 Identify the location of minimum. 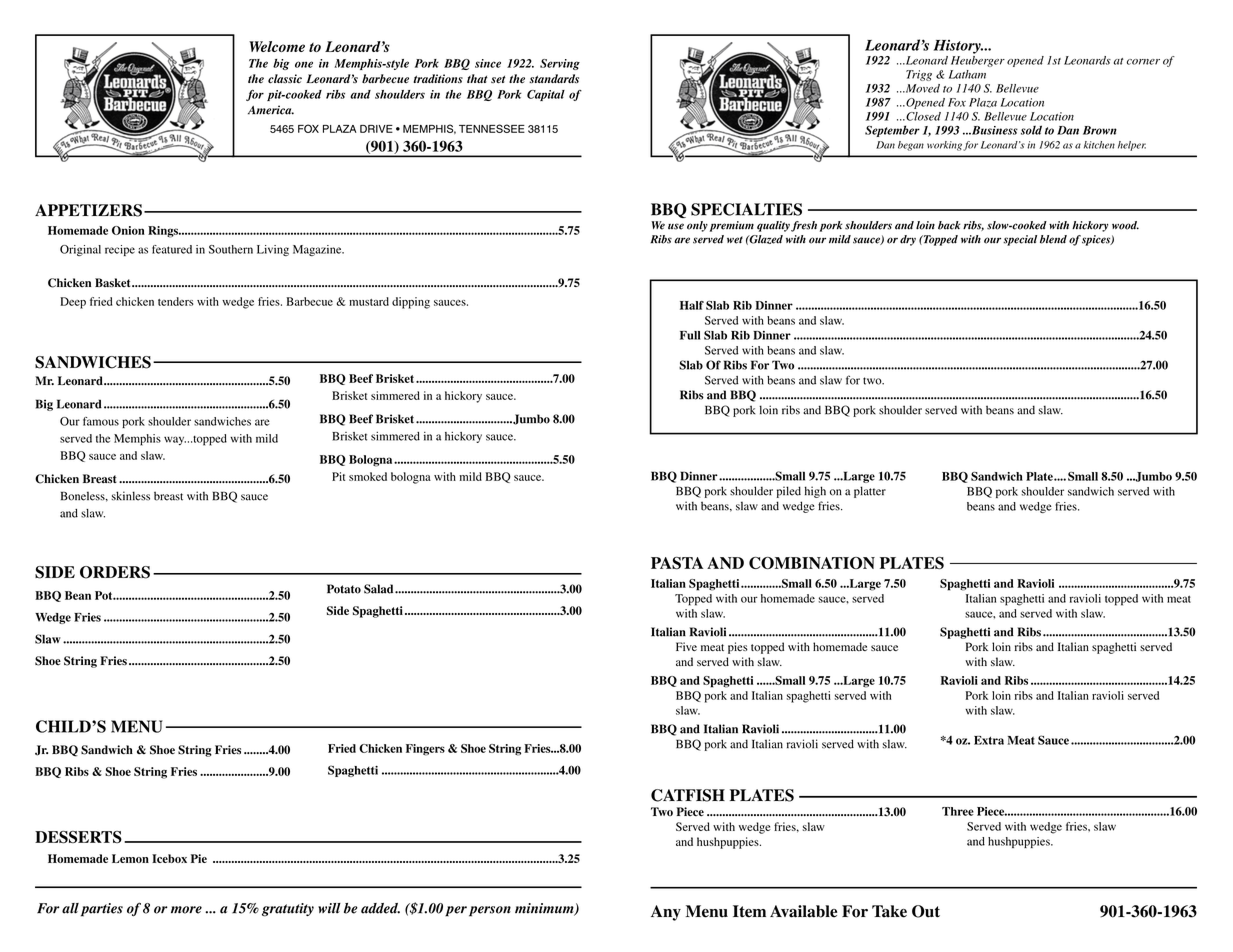
(545, 909).
